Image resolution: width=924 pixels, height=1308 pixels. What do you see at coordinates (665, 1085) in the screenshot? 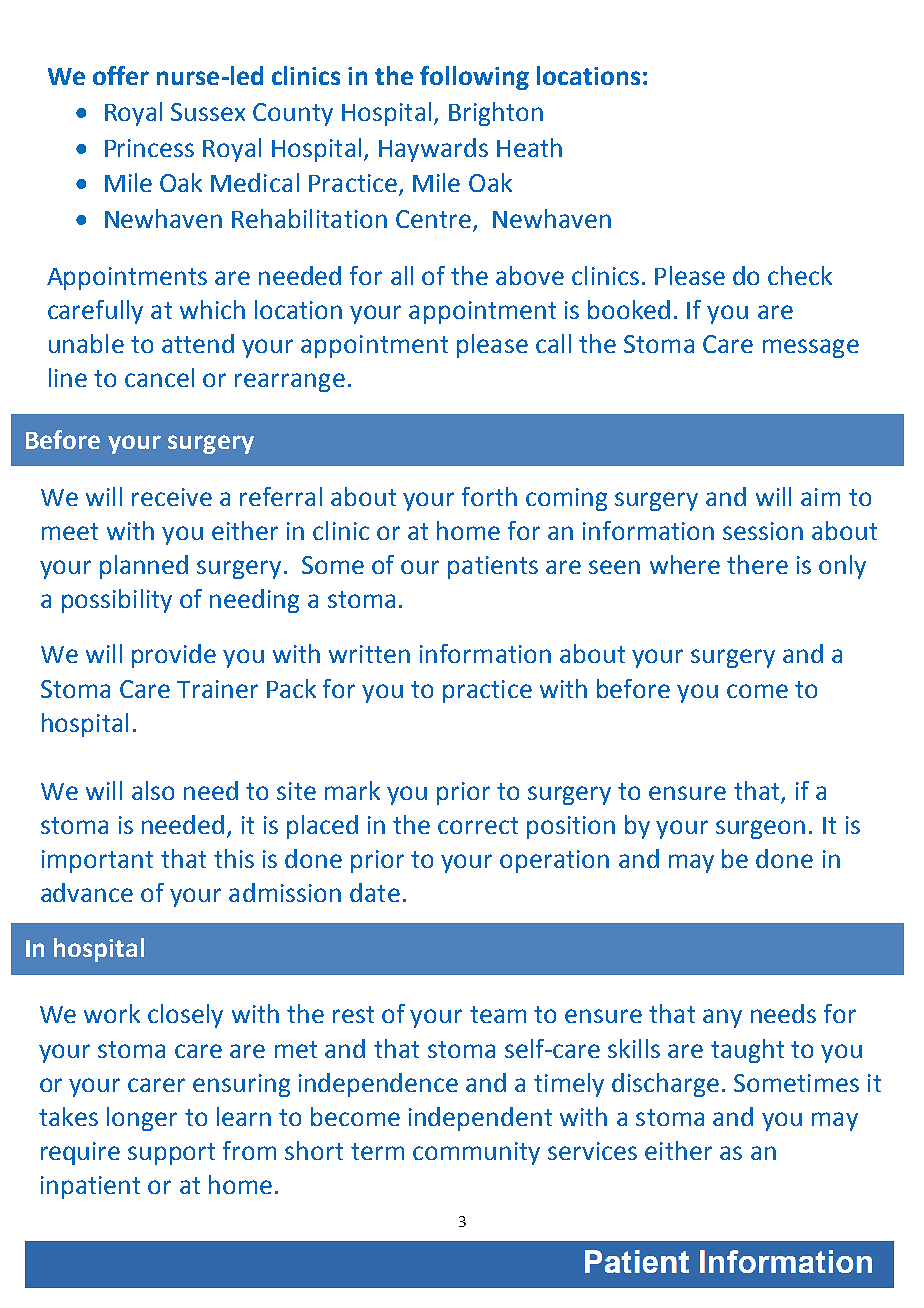
I see `discharge` at bounding box center [665, 1085].
